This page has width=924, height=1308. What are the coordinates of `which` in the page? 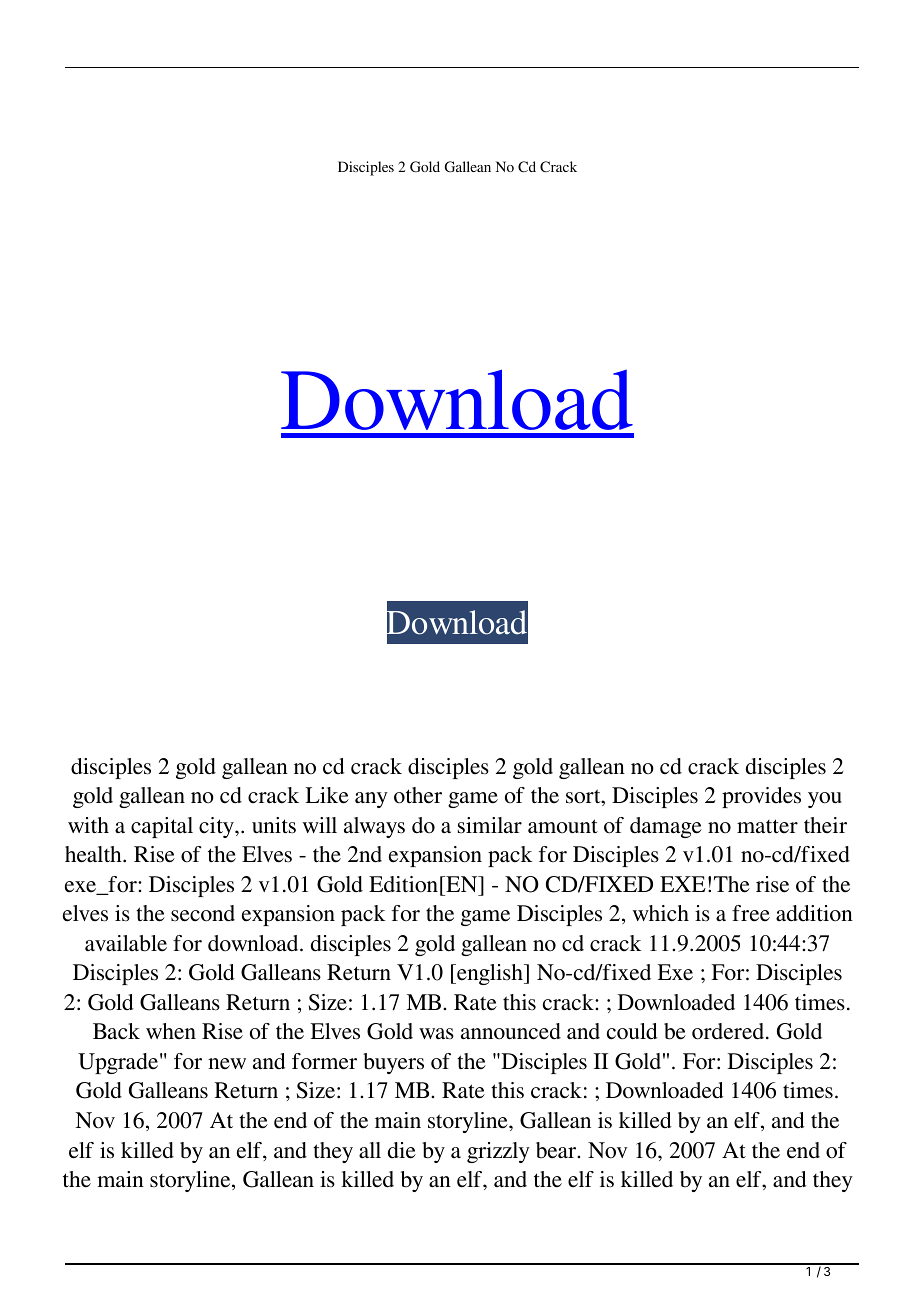 It's located at (661, 913).
